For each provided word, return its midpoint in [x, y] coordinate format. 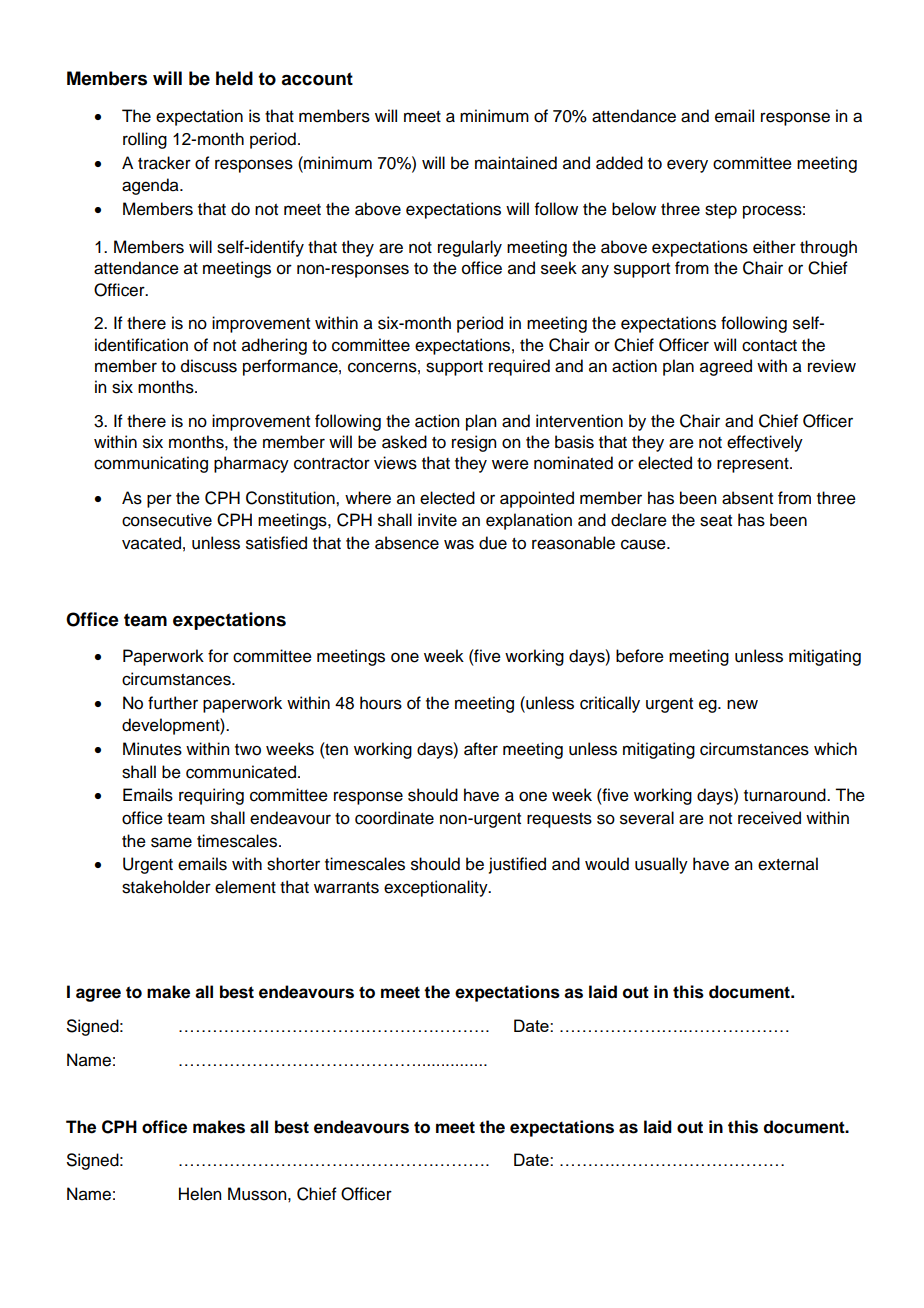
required [519, 367]
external [788, 864]
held [234, 78]
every [687, 166]
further [173, 703]
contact [769, 346]
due [493, 543]
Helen [200, 1194]
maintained [516, 163]
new [742, 704]
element [245, 887]
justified [517, 865]
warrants [346, 888]
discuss [209, 366]
